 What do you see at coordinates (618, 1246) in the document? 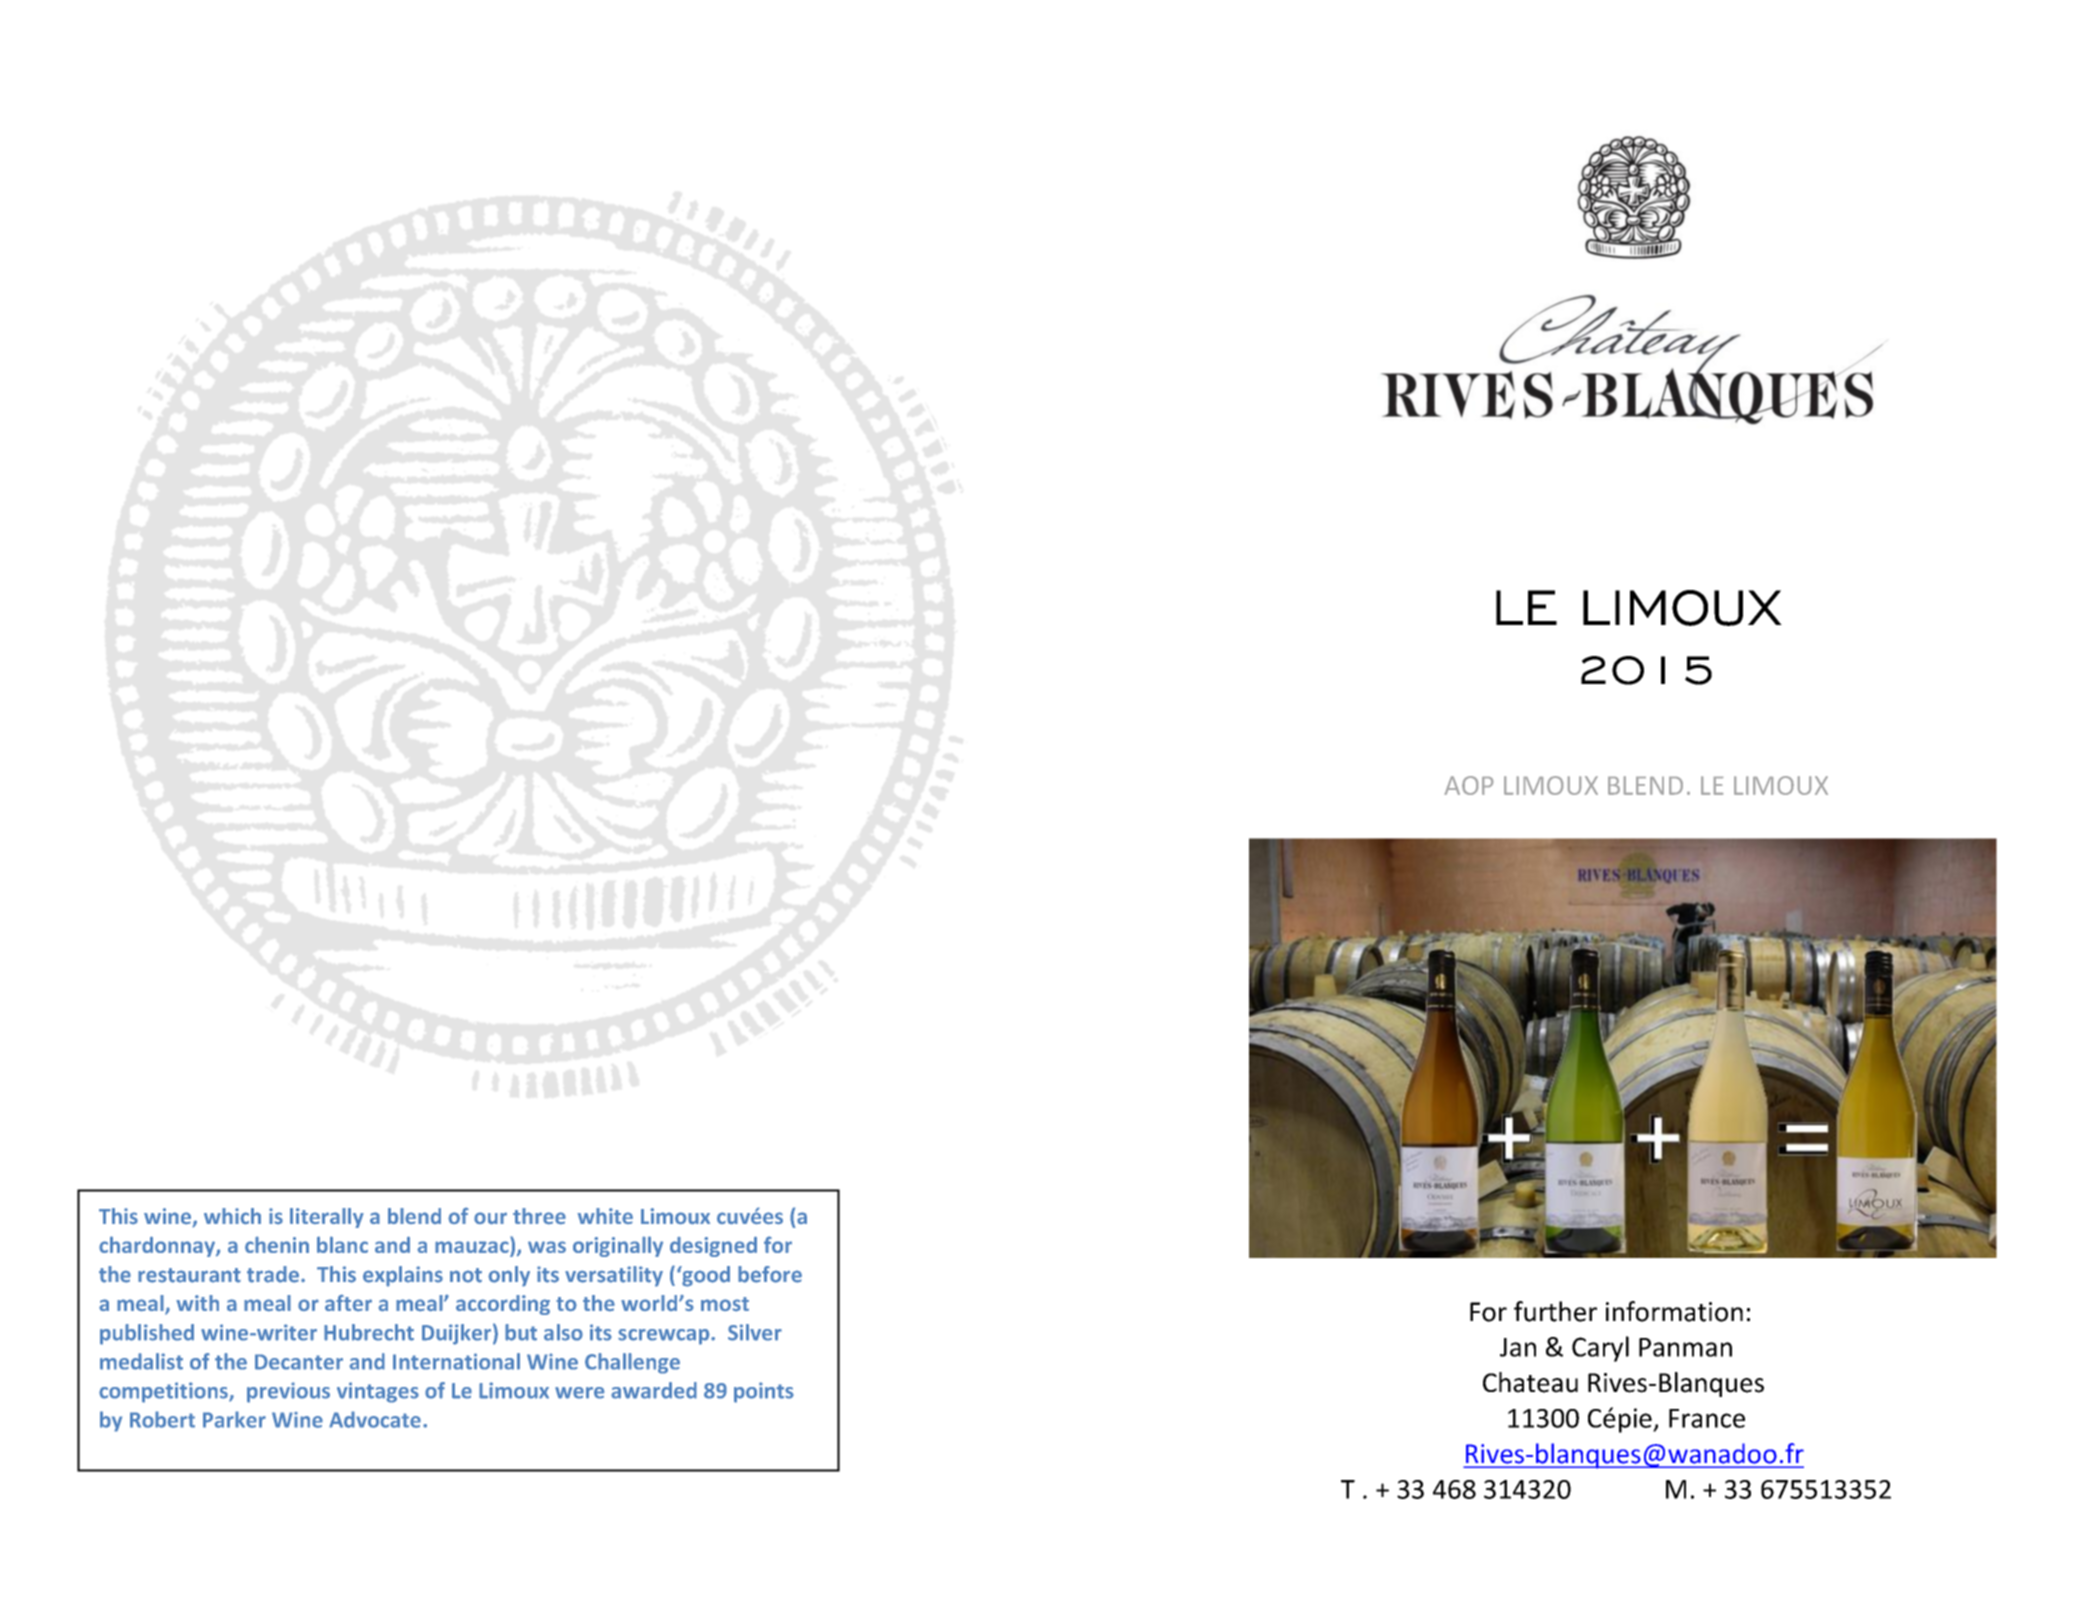
I see `originally` at bounding box center [618, 1246].
